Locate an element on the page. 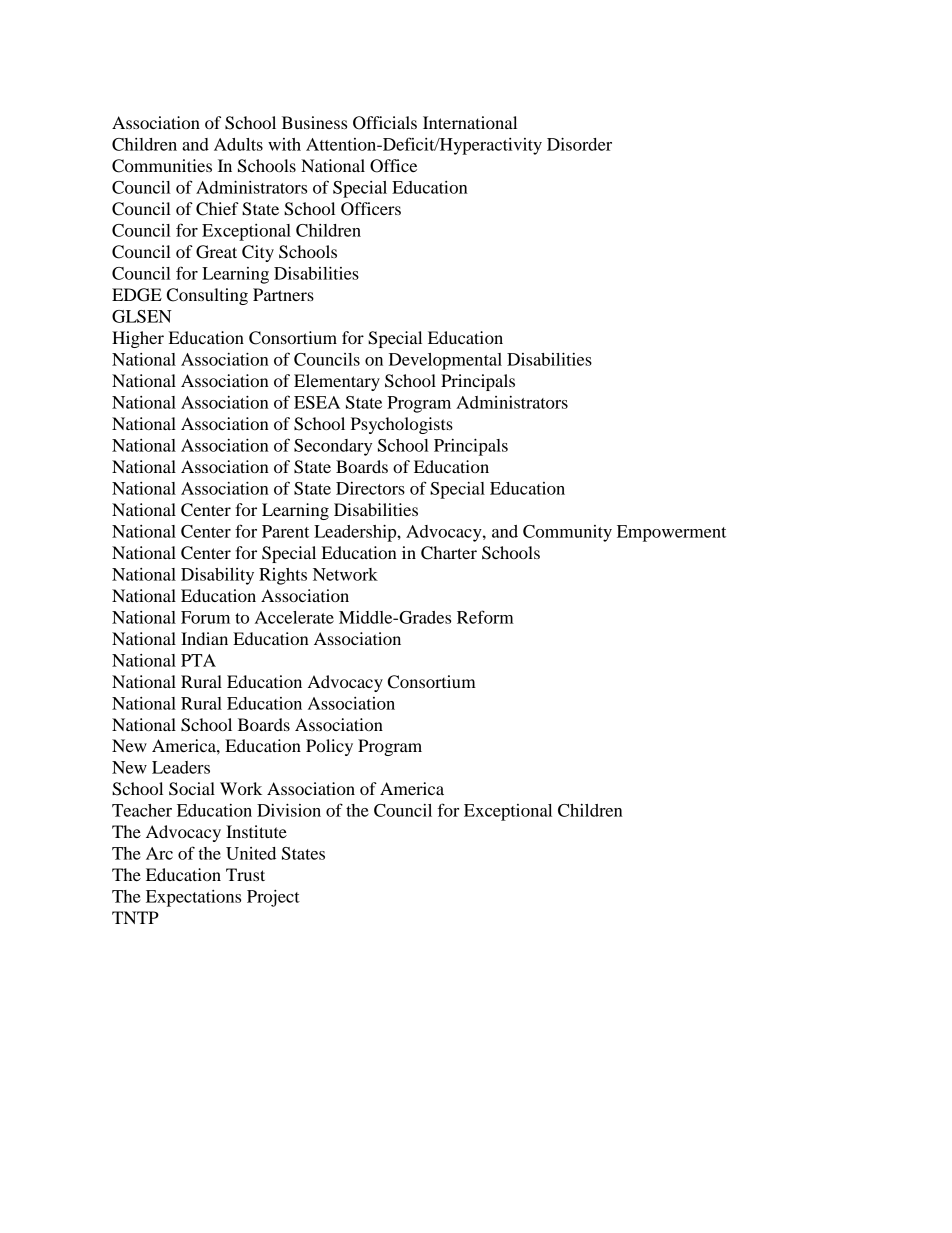  Higher is located at coordinates (138, 339).
